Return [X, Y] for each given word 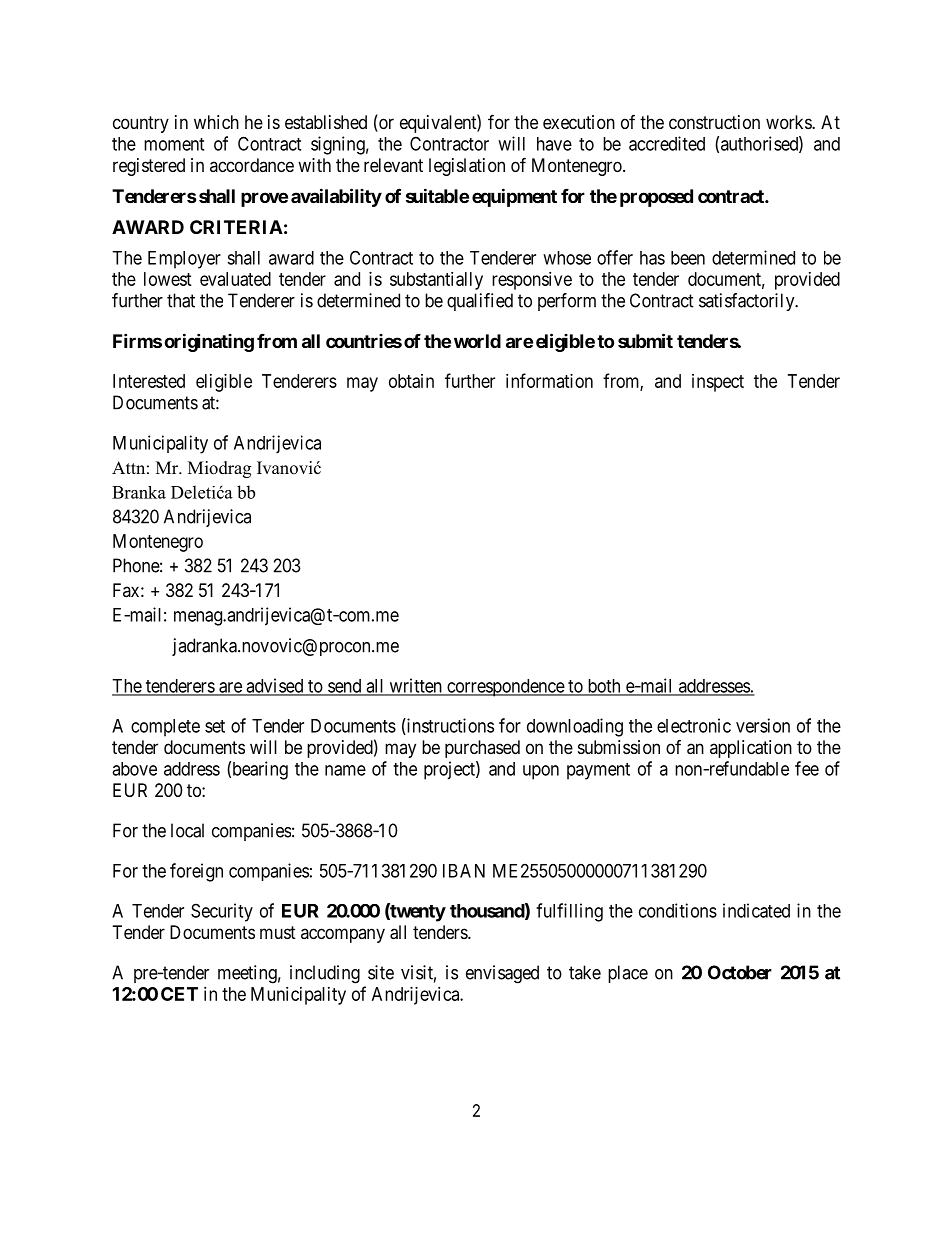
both [604, 687]
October [740, 972]
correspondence [505, 688]
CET [179, 994]
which [216, 122]
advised [275, 686]
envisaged [502, 974]
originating [209, 342]
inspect [718, 383]
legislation [467, 167]
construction [714, 122]
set [215, 726]
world [477, 341]
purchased [482, 749]
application [751, 749]
